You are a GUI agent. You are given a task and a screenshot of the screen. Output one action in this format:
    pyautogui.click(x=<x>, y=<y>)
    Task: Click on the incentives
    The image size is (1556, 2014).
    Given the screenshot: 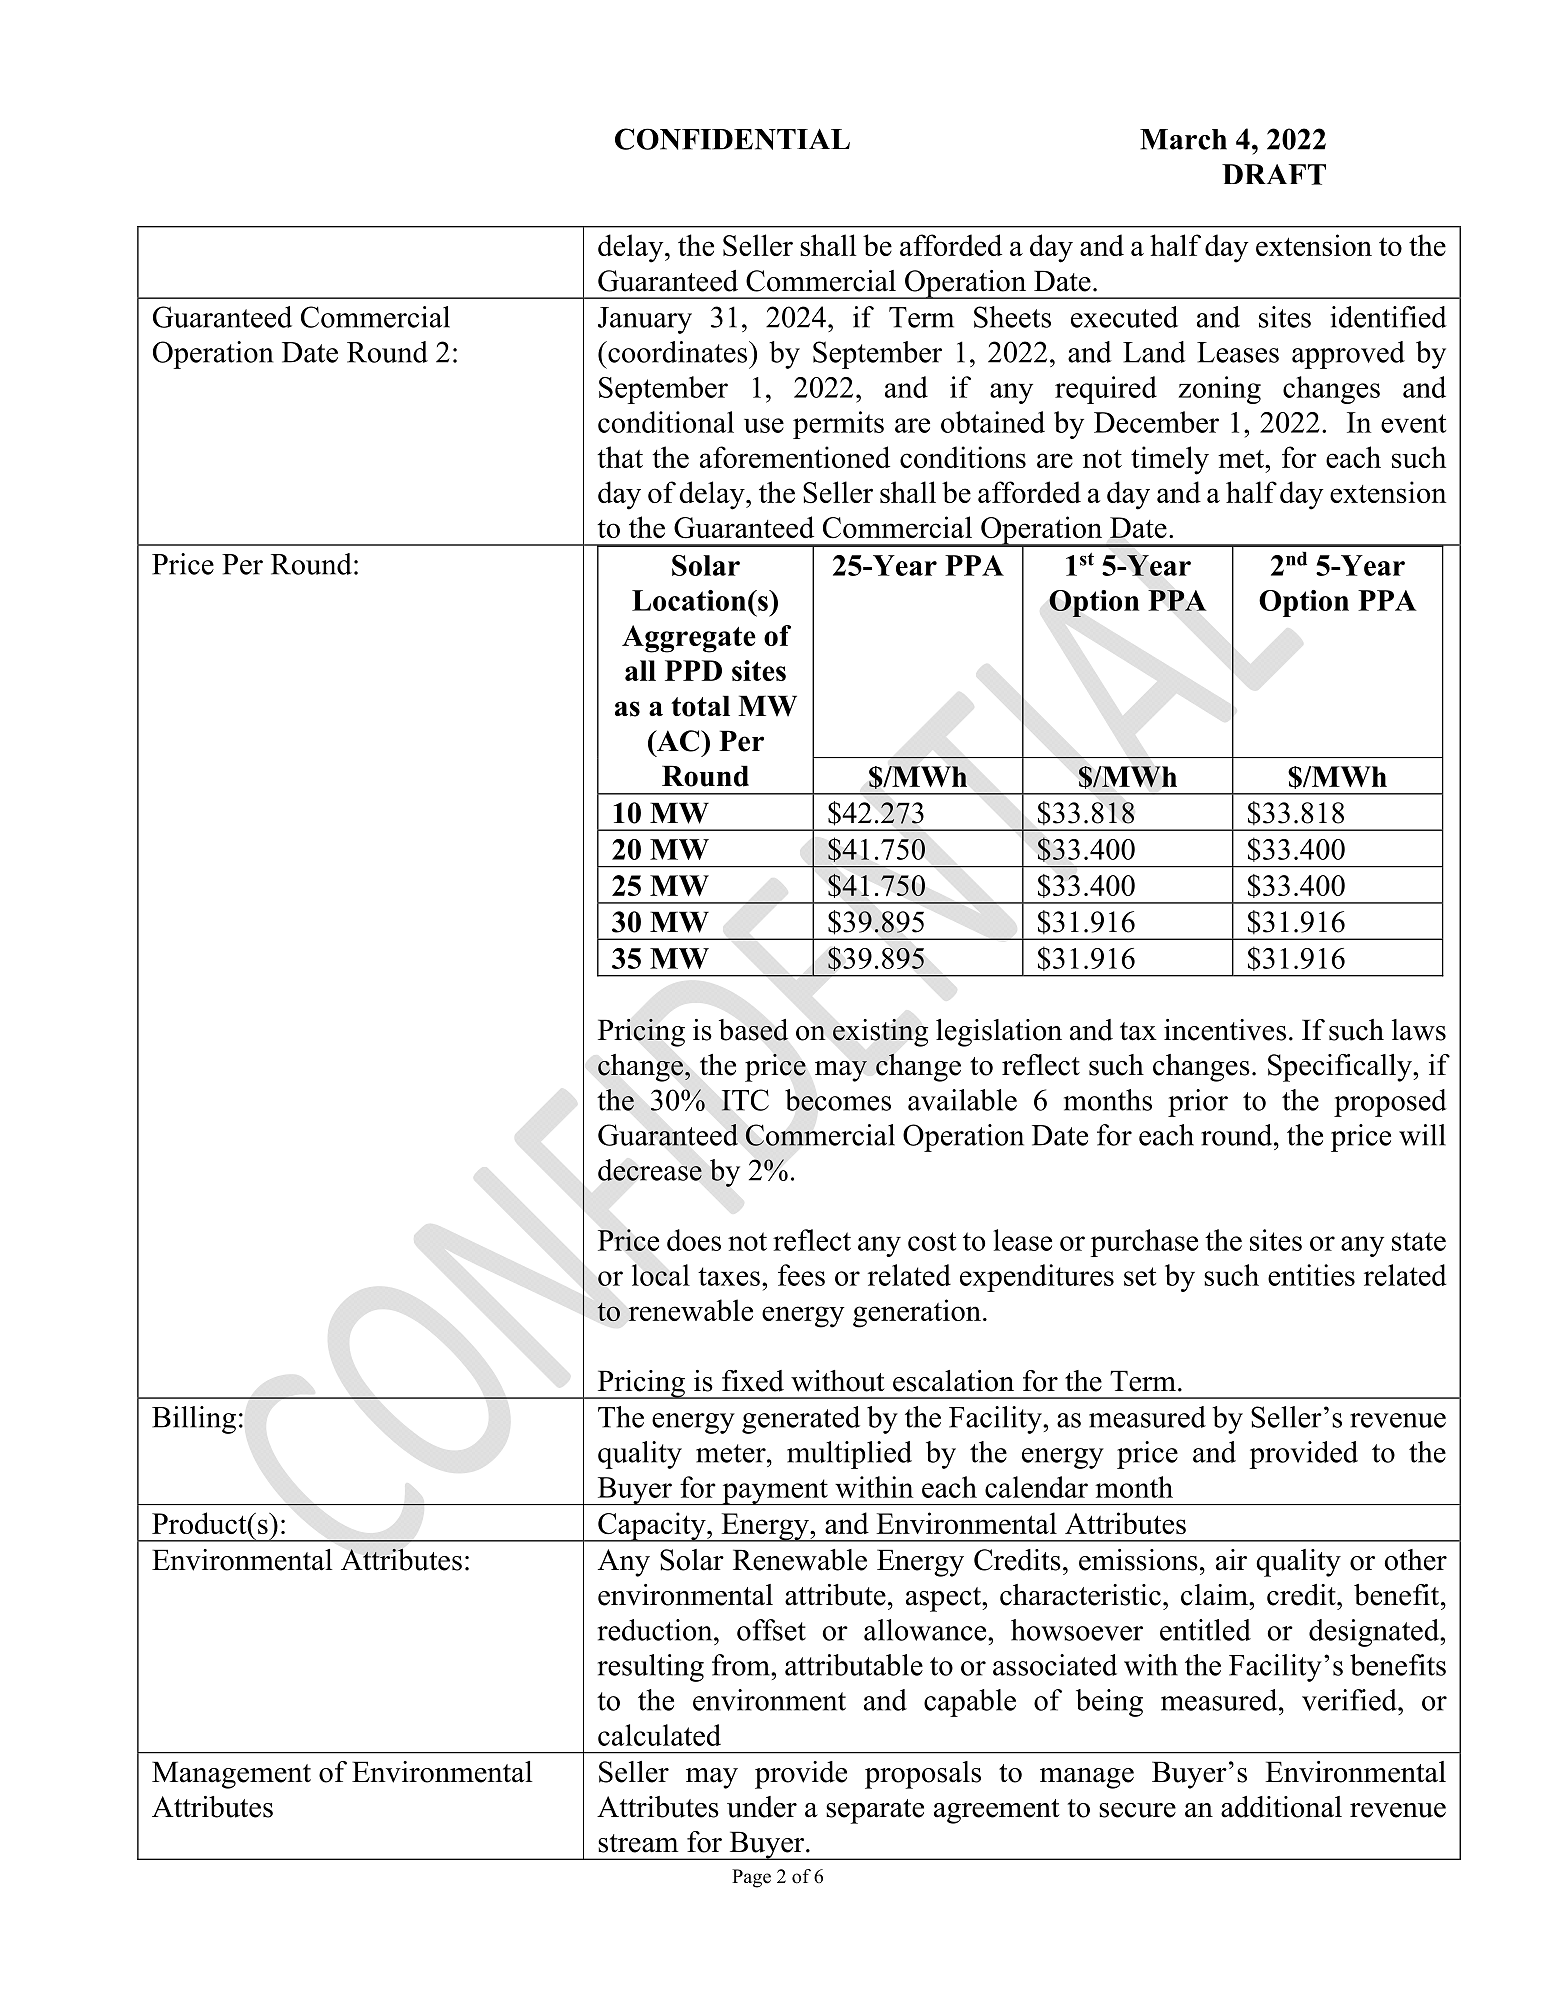 What is the action you would take?
    pyautogui.click(x=1225, y=1030)
